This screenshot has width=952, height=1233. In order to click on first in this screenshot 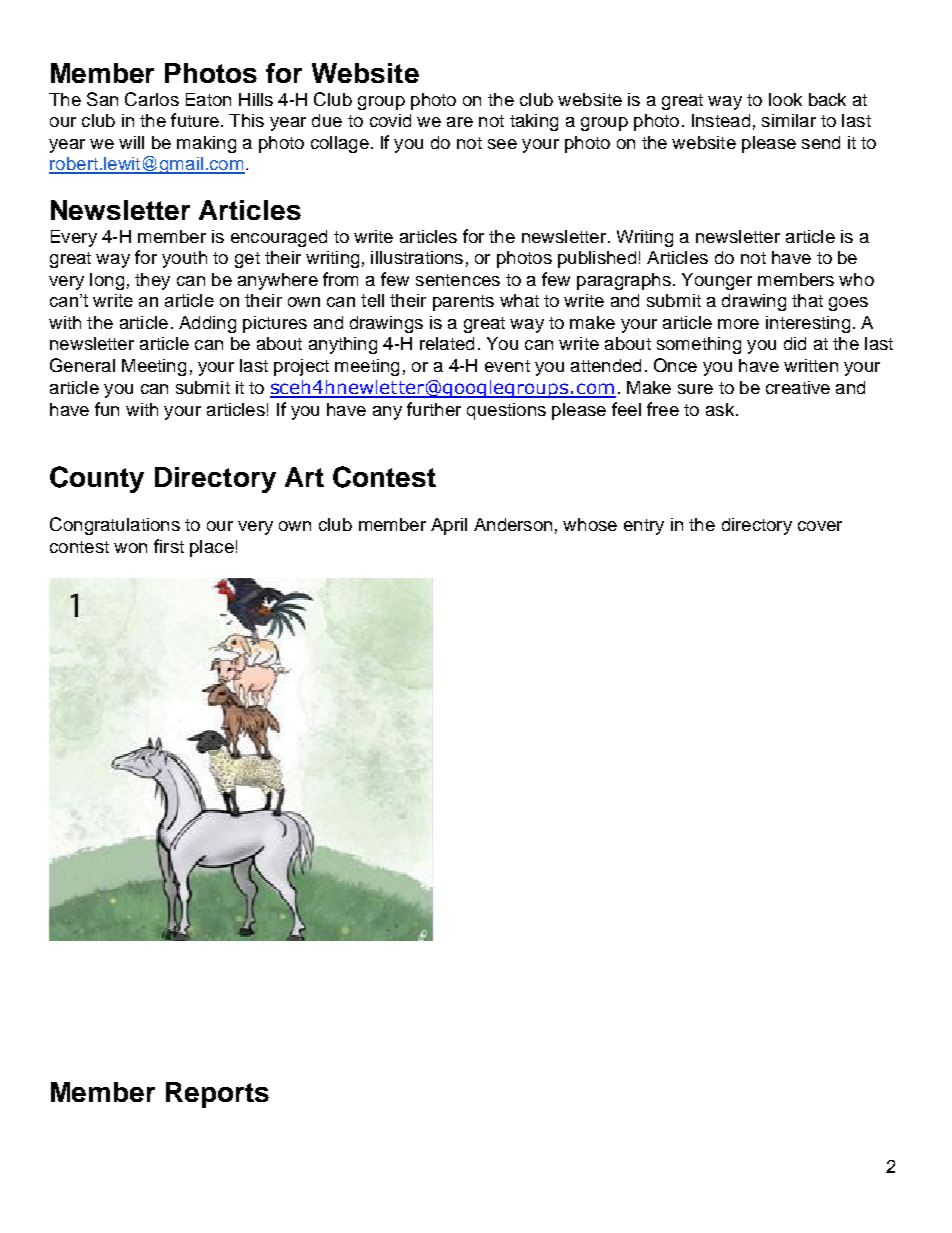, I will do `click(169, 546)`.
